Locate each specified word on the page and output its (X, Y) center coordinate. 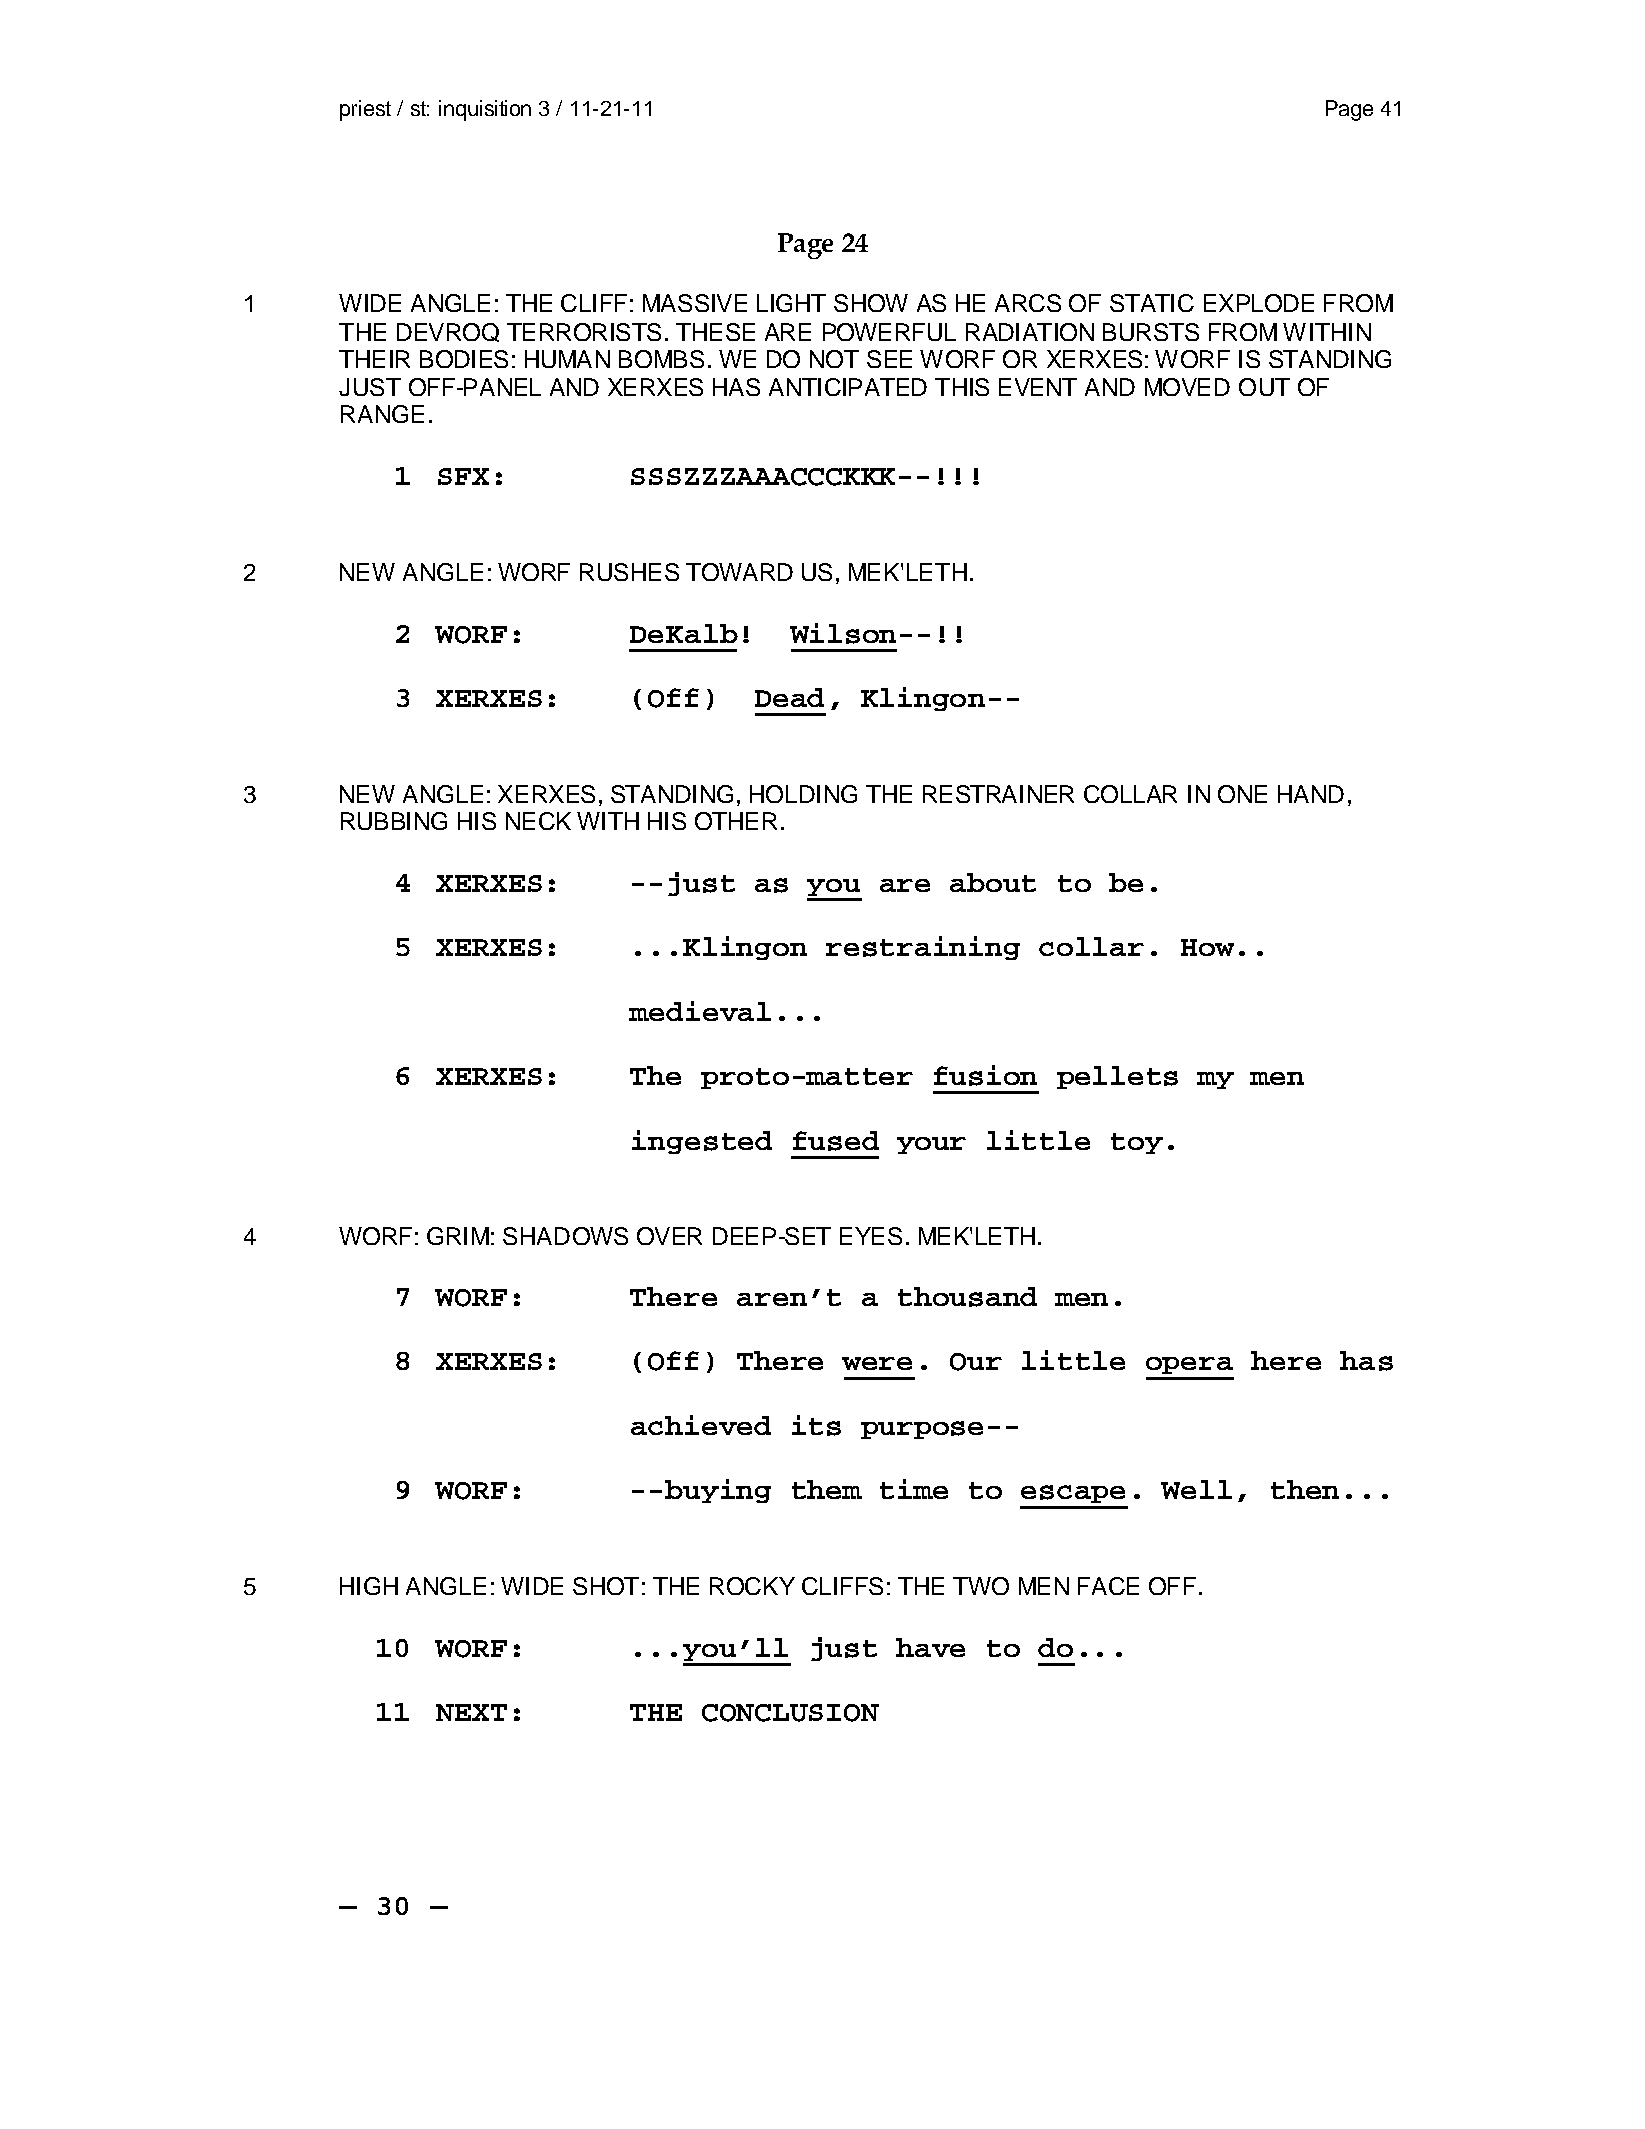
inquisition (485, 110)
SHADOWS (565, 1236)
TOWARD (739, 572)
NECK (538, 821)
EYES (871, 1236)
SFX (463, 476)
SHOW (871, 303)
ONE (1242, 794)
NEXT (471, 1712)
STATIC (1152, 303)
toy (1137, 1143)
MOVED (1187, 387)
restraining (923, 948)
